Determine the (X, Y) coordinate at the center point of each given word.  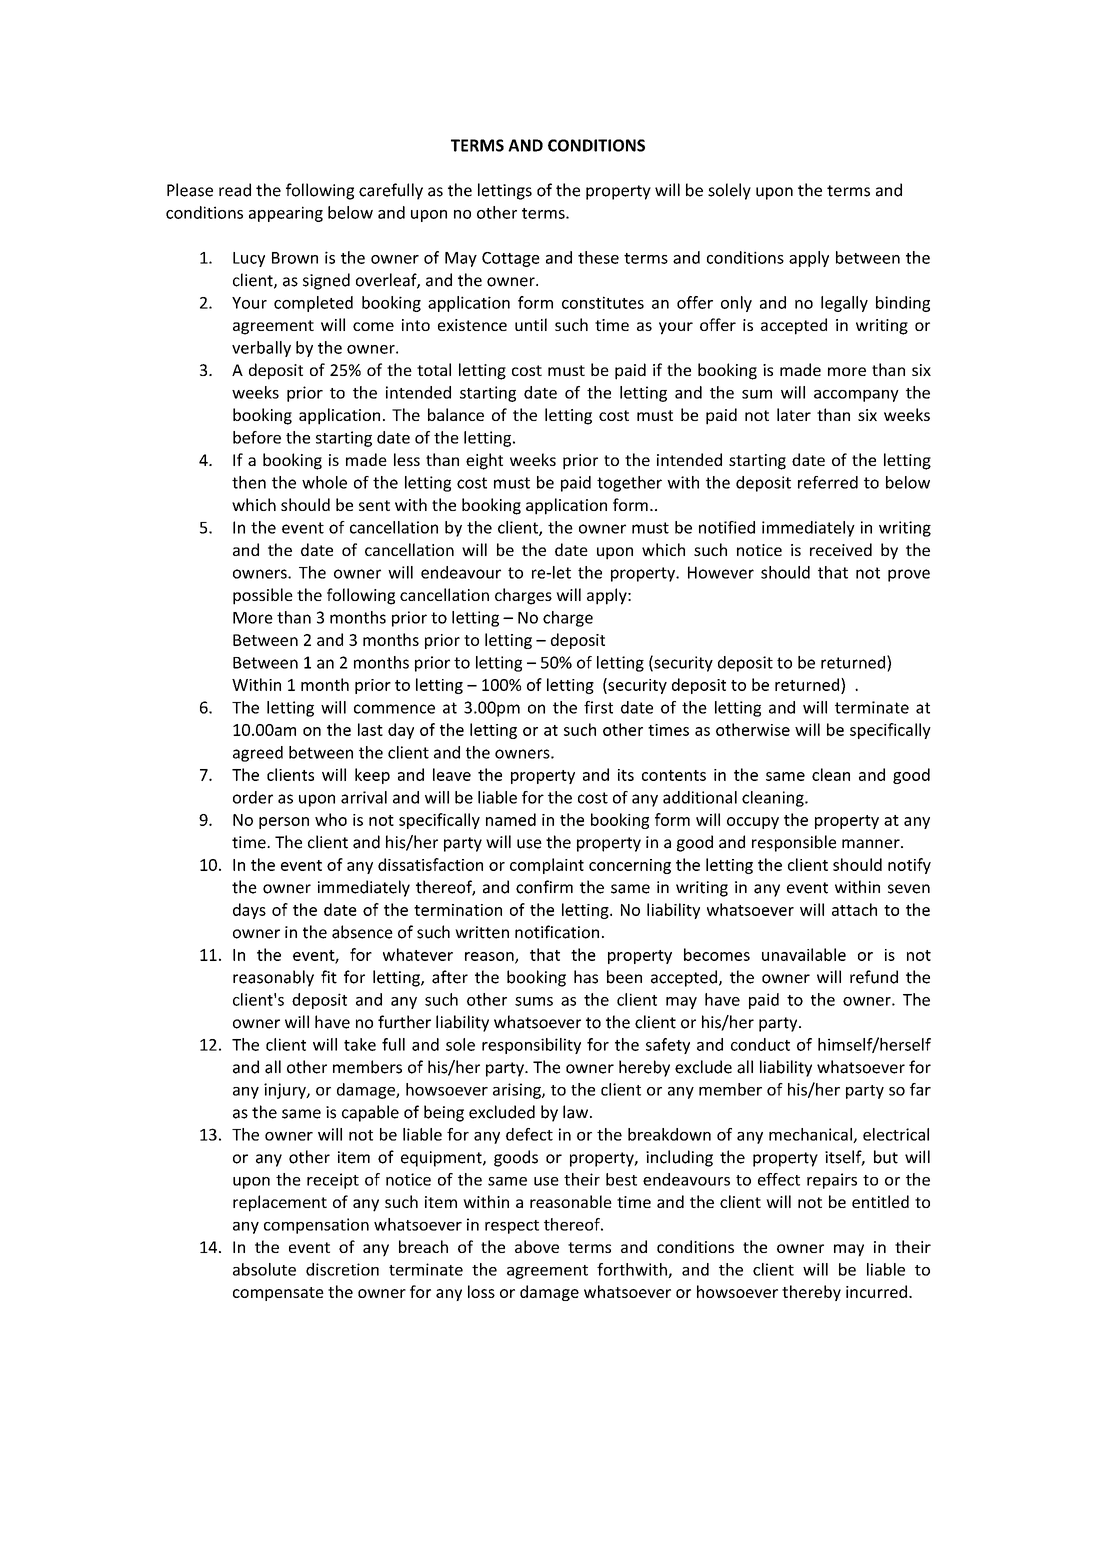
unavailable (804, 954)
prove (909, 575)
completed (313, 304)
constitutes (603, 302)
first (598, 707)
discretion (342, 1269)
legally (844, 304)
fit (329, 977)
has (586, 977)
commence (394, 709)
